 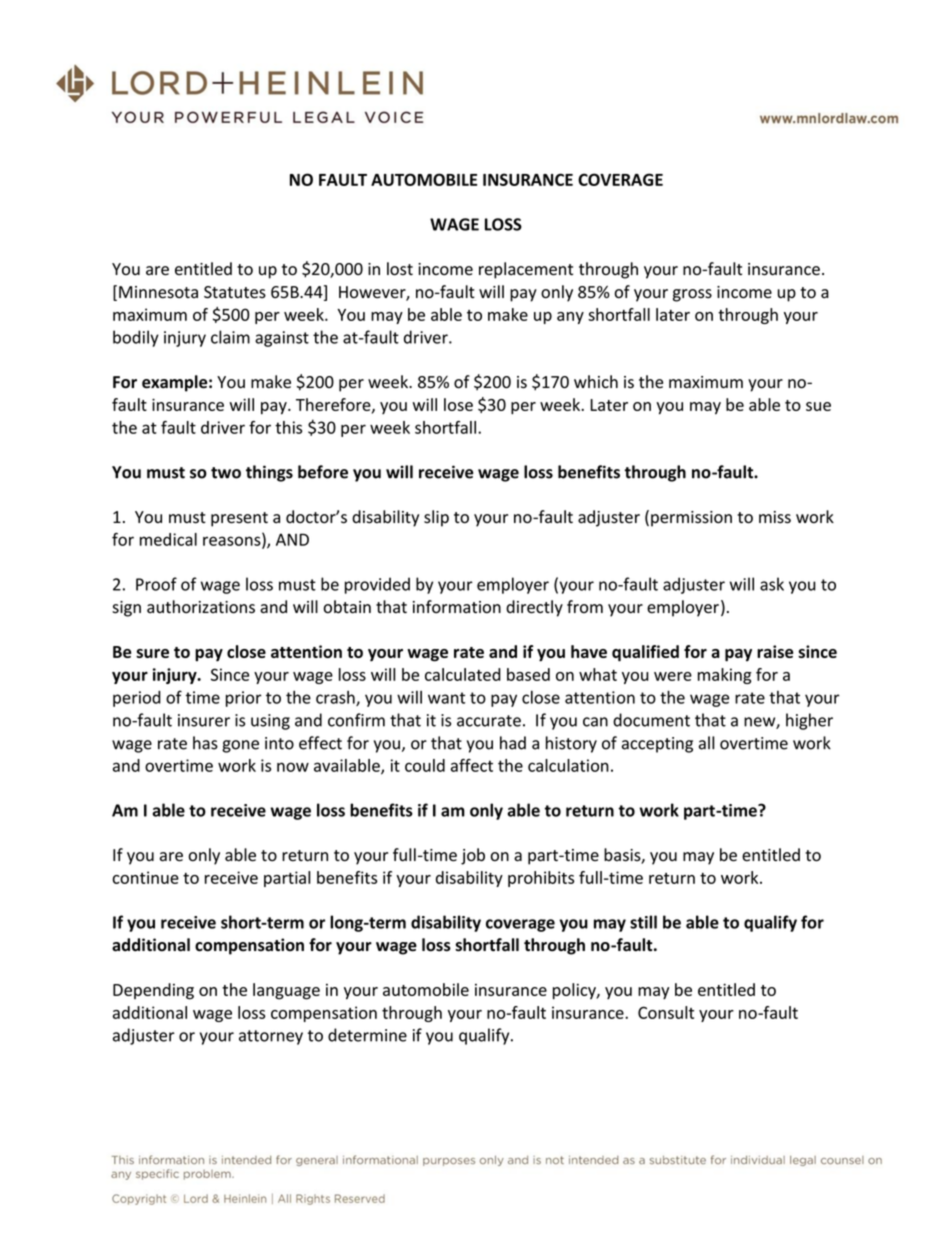 What do you see at coordinates (153, 991) in the image?
I see `Depending` at bounding box center [153, 991].
